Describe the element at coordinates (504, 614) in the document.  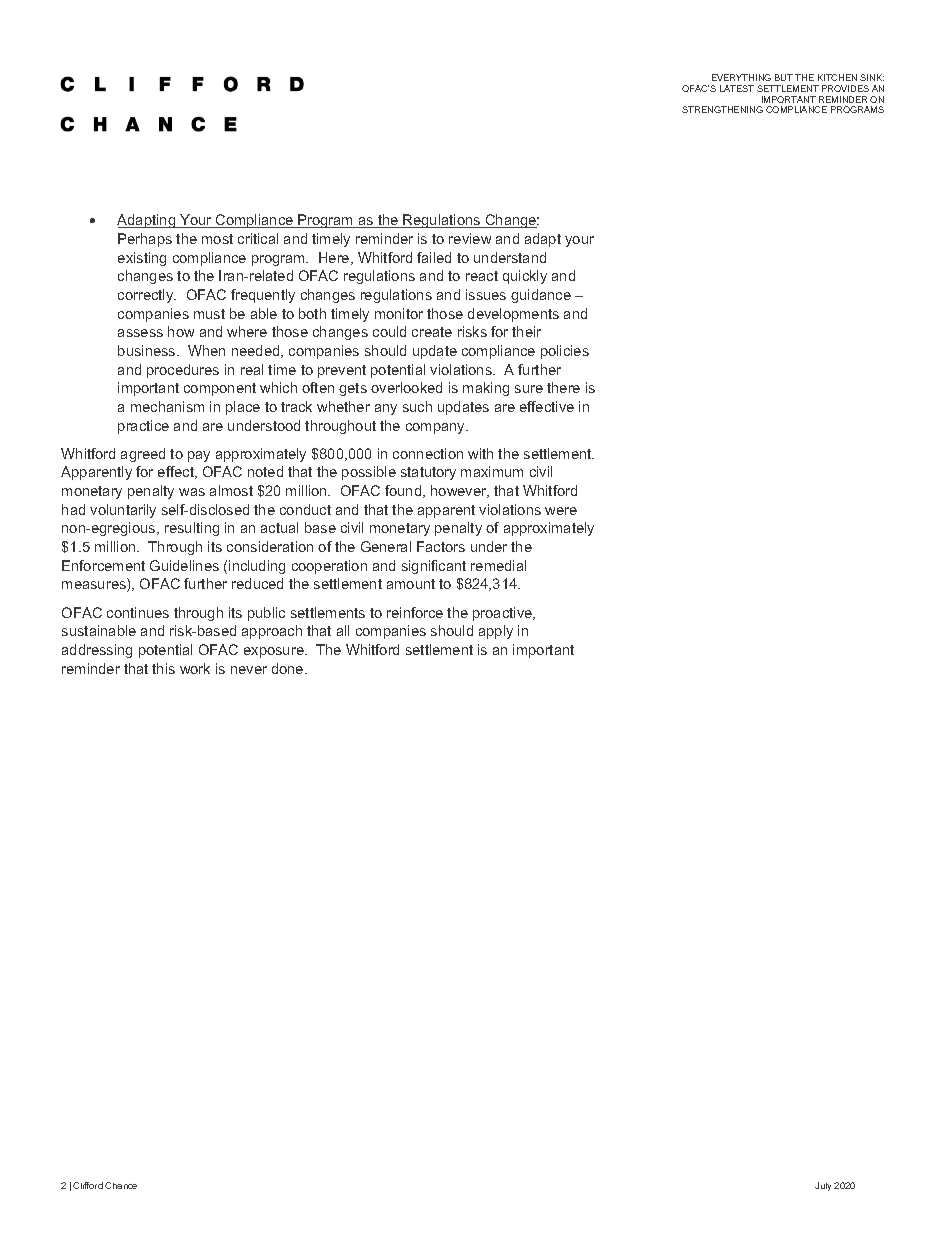
I see `proactive` at that location.
